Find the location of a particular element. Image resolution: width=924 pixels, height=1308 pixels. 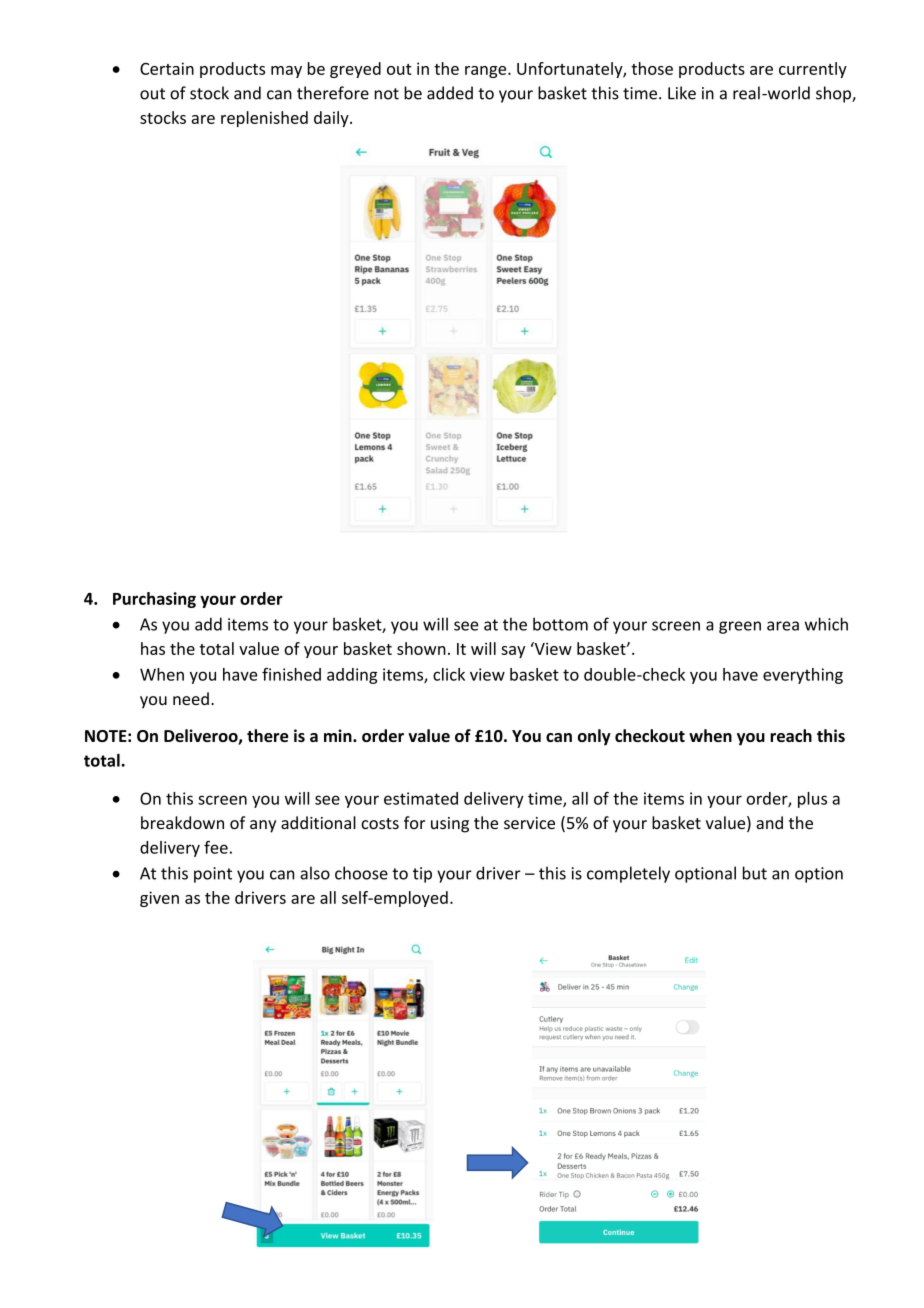

Like is located at coordinates (682, 93).
